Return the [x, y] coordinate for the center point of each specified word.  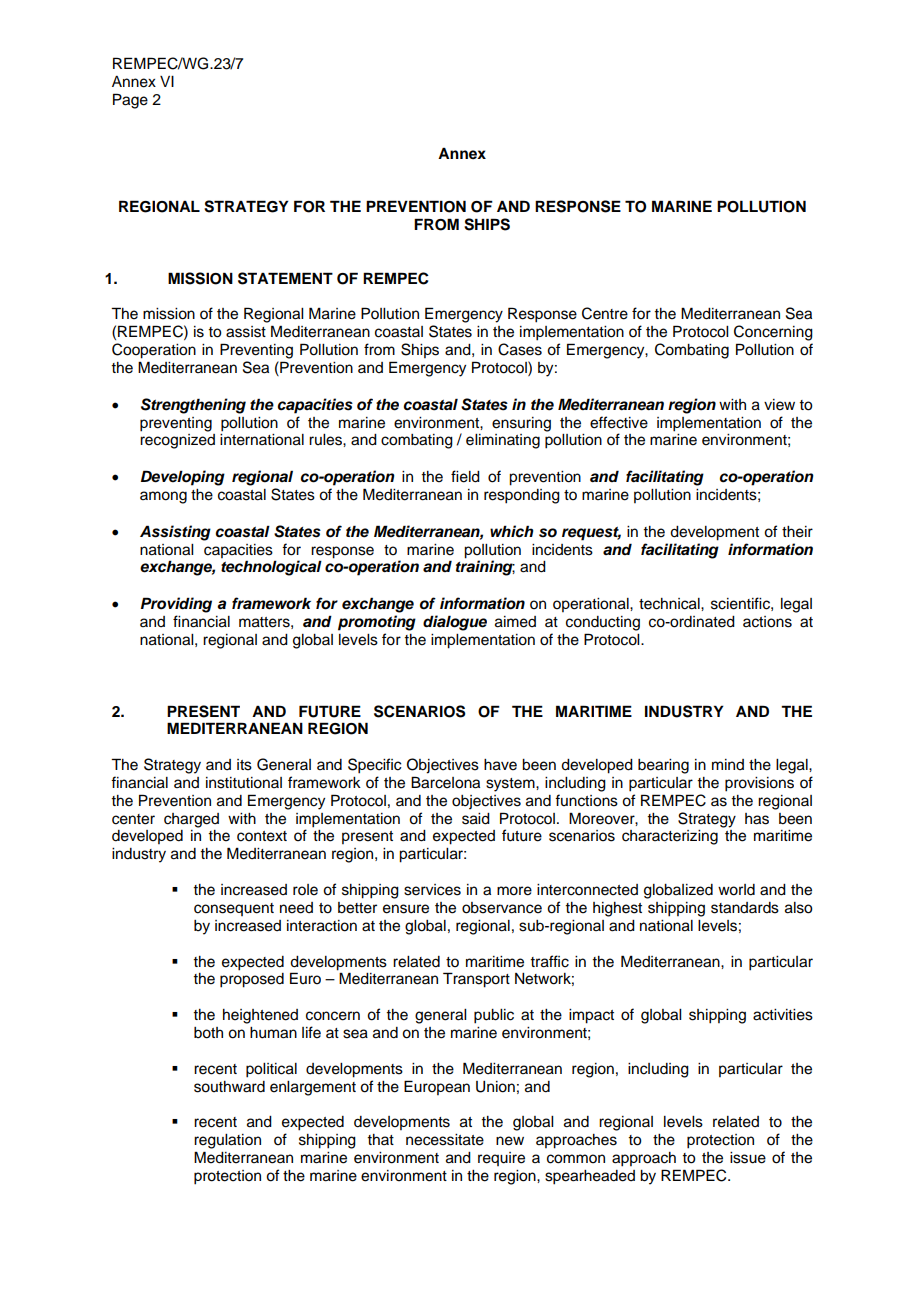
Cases [520, 349]
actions [767, 622]
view [779, 405]
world [736, 890]
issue [748, 1158]
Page [130, 101]
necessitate [445, 1140]
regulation [227, 1141]
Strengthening [193, 406]
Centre [605, 313]
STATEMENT [285, 278]
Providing [176, 605]
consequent [234, 909]
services [432, 890]
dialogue [455, 623]
